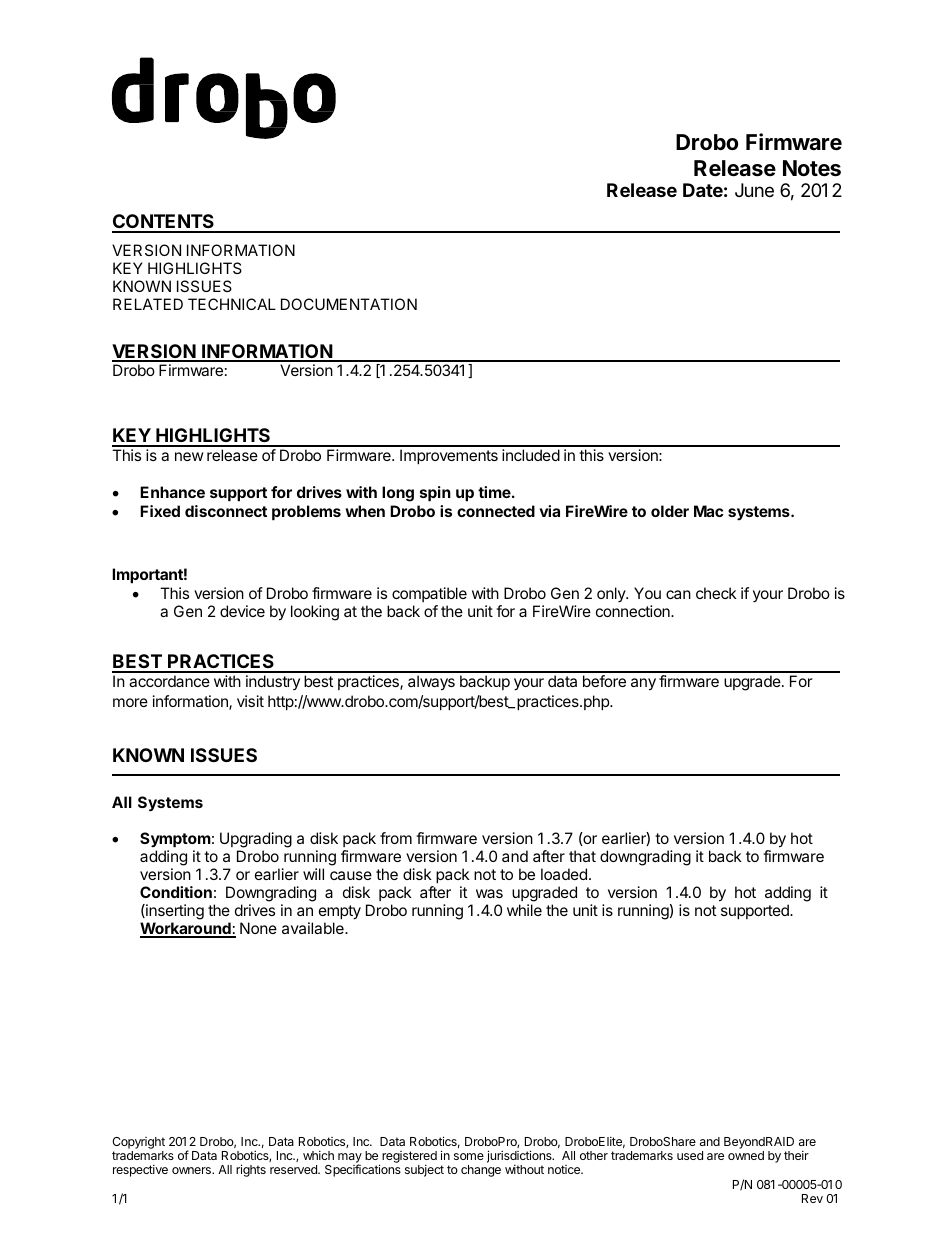 The image size is (952, 1233). What do you see at coordinates (349, 304) in the document?
I see `DOCUMENTATION` at bounding box center [349, 304].
